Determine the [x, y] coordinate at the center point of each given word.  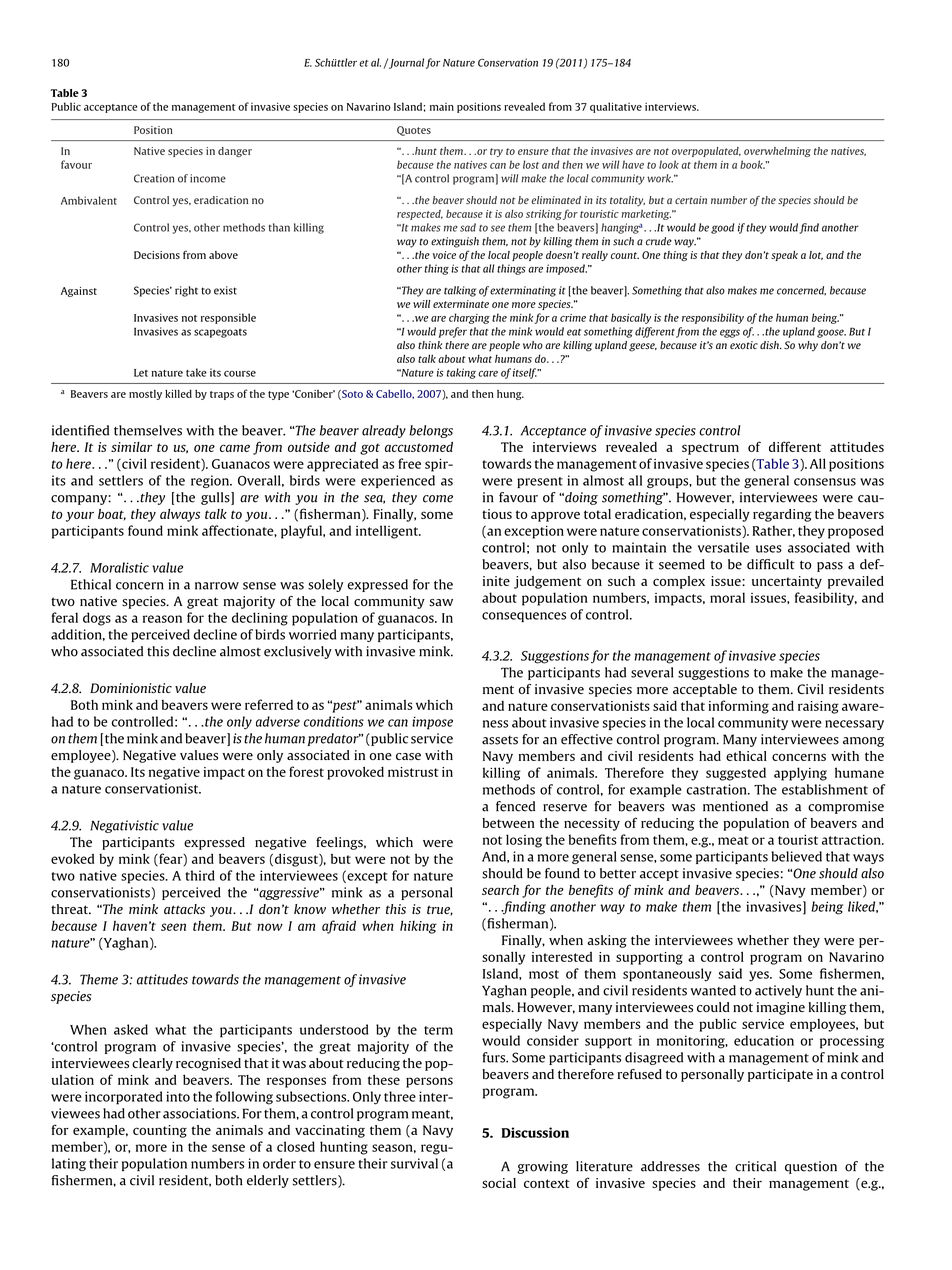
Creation [154, 178]
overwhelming [777, 152]
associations [200, 1113]
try [496, 152]
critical [755, 1166]
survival [414, 1163]
